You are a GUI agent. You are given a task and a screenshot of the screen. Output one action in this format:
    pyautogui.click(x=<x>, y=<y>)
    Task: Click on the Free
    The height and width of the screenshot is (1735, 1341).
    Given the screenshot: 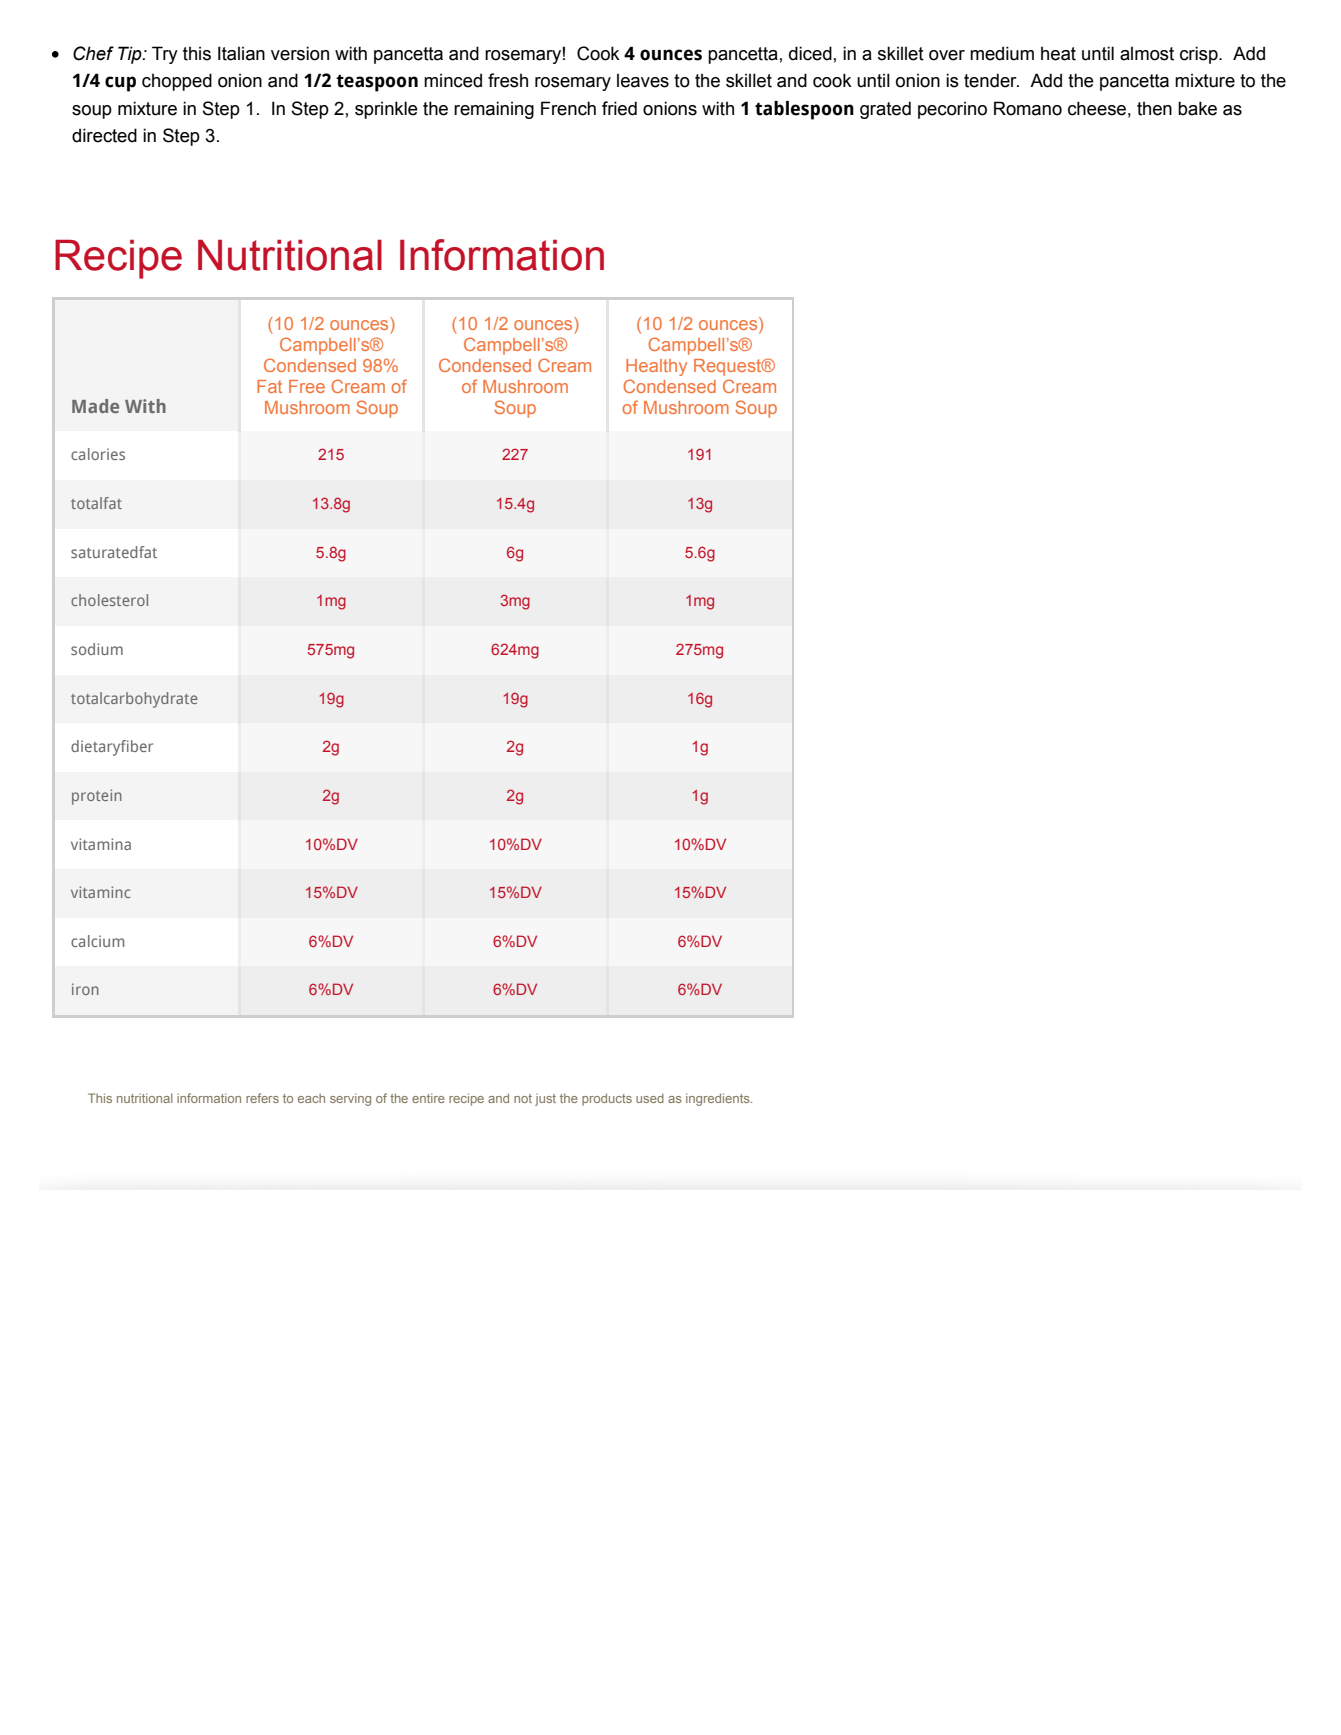 What is the action you would take?
    pyautogui.click(x=307, y=386)
